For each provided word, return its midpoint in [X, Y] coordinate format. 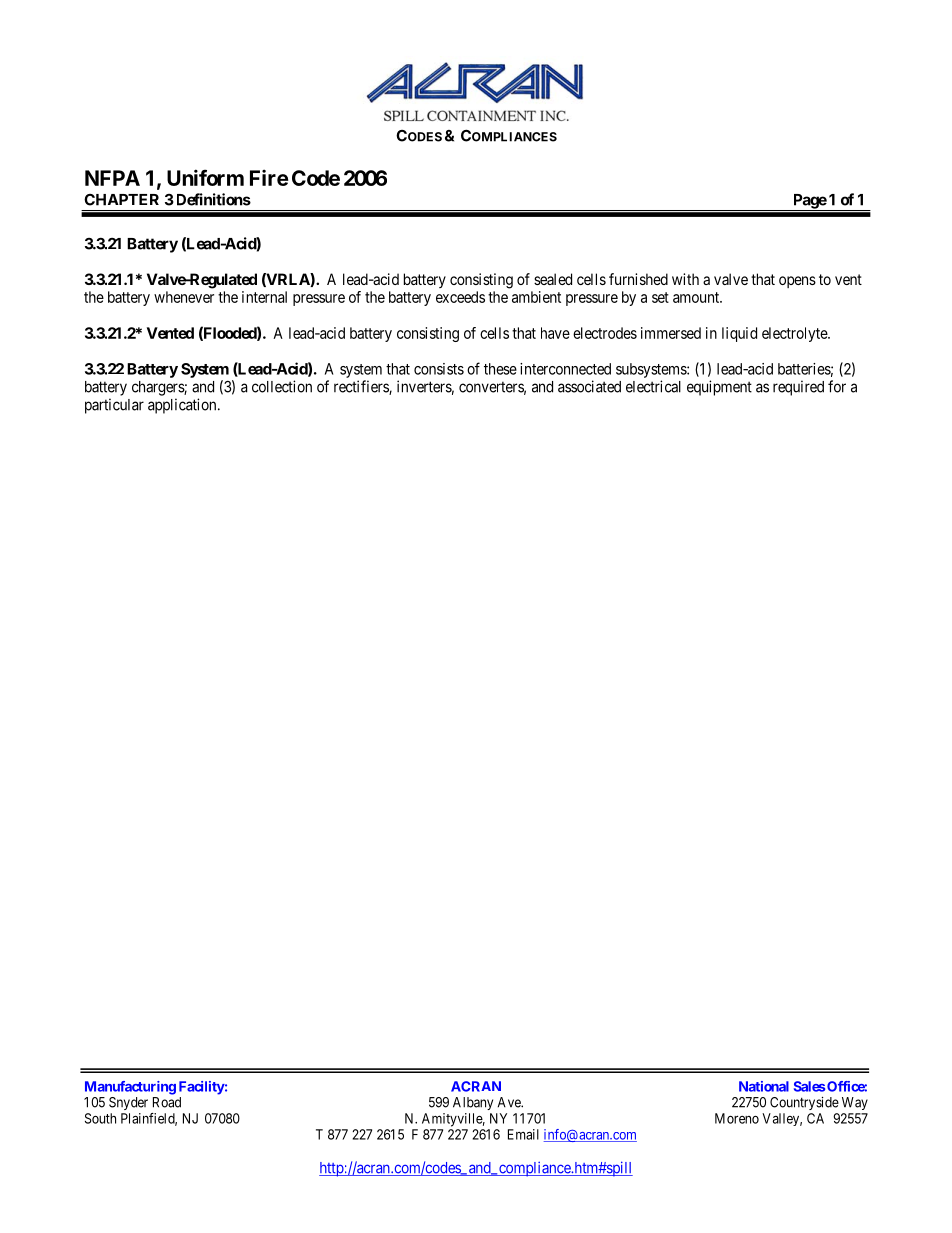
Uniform [205, 177]
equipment [719, 388]
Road [167, 1102]
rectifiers [362, 387]
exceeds [460, 297]
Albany [473, 1103]
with [685, 279]
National [764, 1086]
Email [523, 1134]
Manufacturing [130, 1088]
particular [114, 406]
